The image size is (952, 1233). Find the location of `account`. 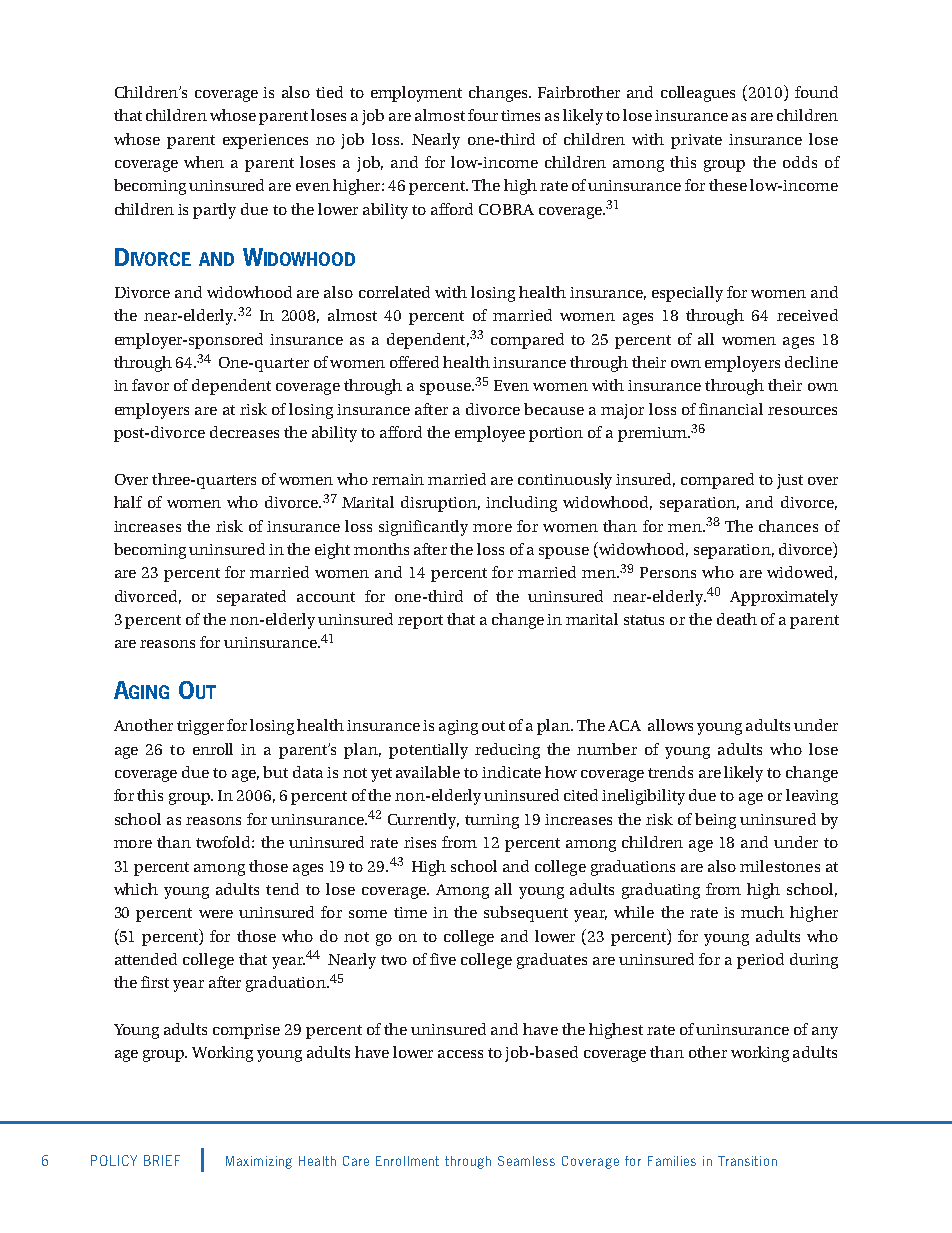

account is located at coordinates (326, 597).
